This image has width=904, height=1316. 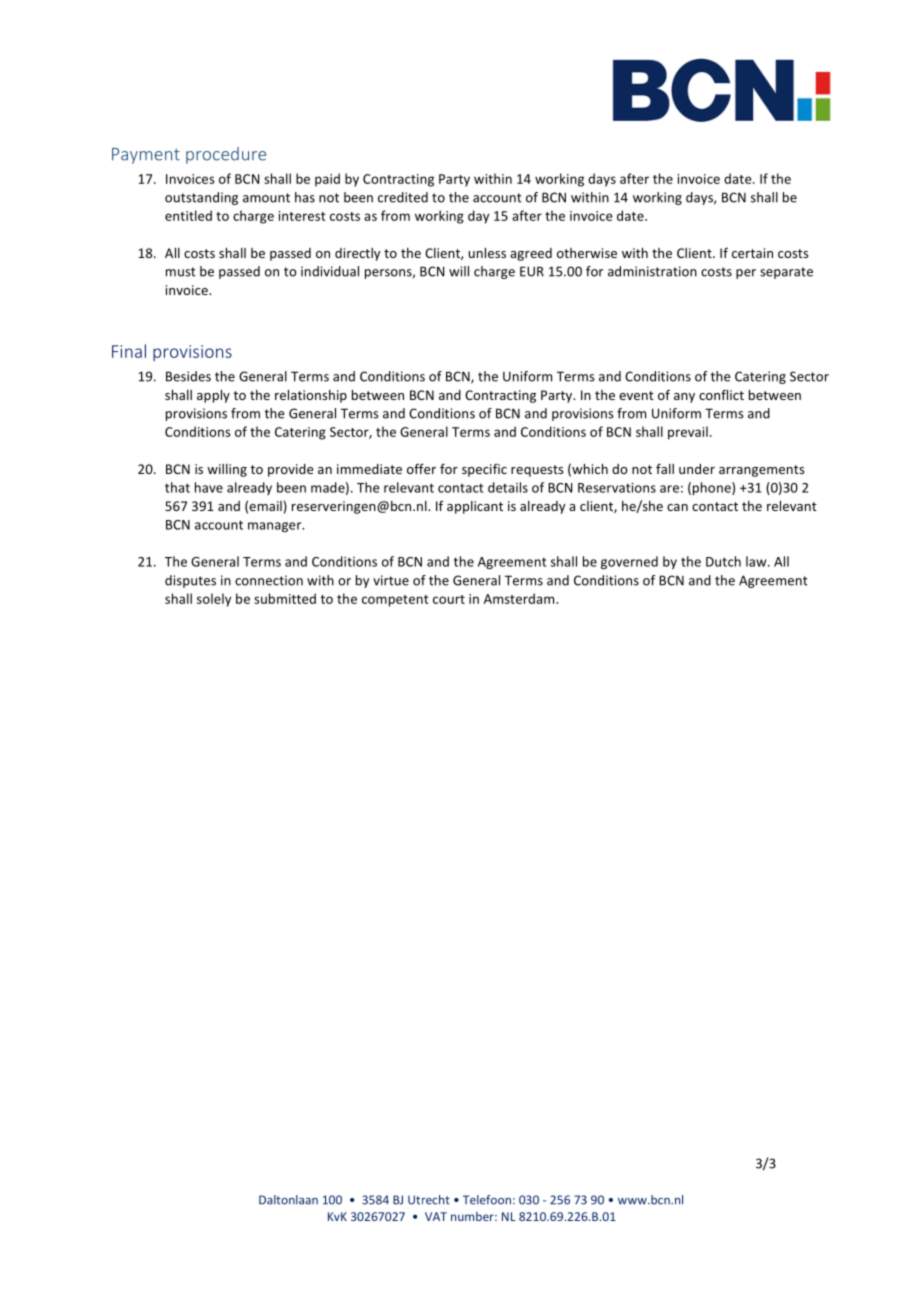 I want to click on submitted, so click(x=285, y=598).
